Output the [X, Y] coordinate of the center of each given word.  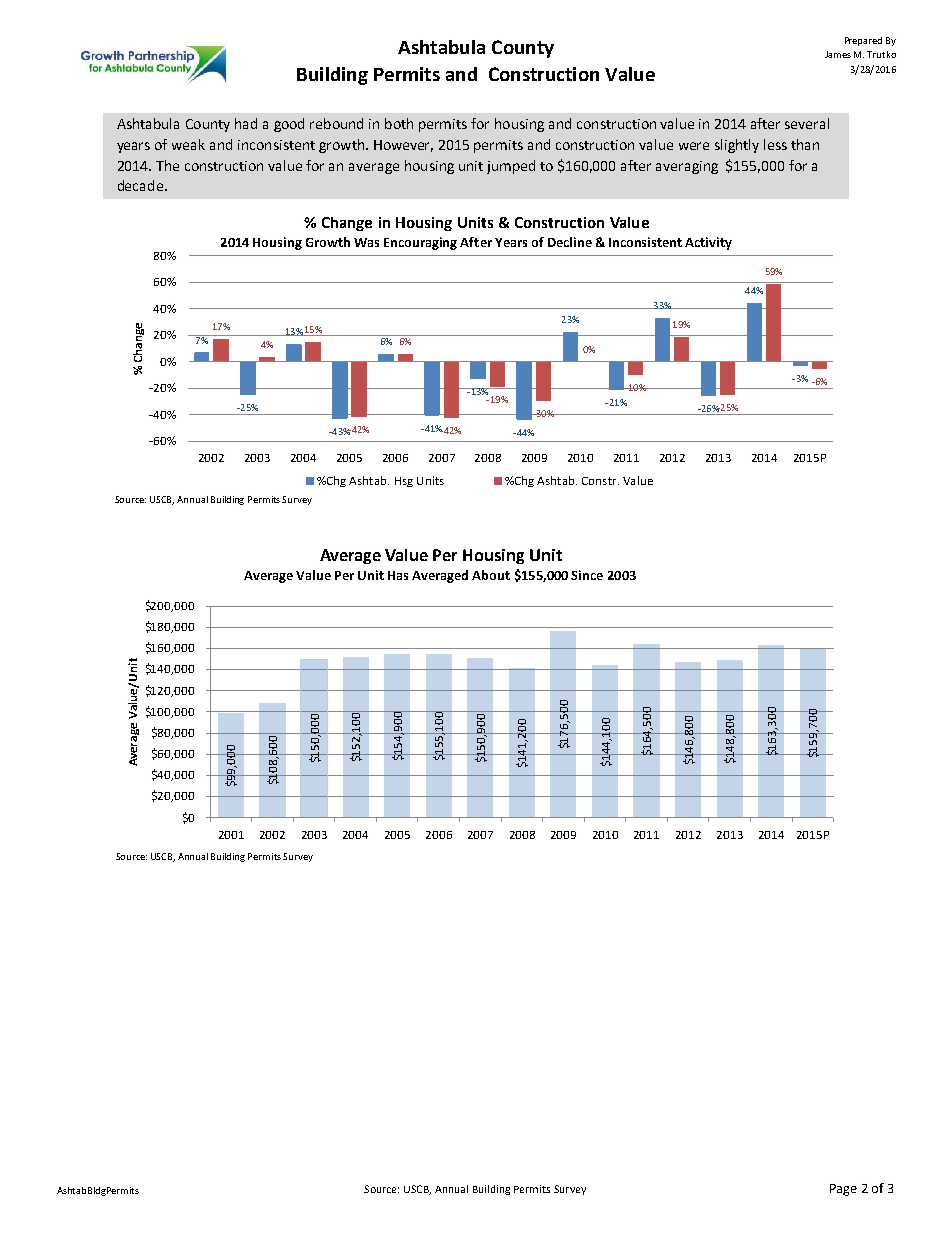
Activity [708, 243]
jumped [511, 167]
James [838, 54]
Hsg [404, 482]
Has [398, 575]
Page [843, 1190]
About [491, 575]
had [246, 123]
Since [587, 575]
